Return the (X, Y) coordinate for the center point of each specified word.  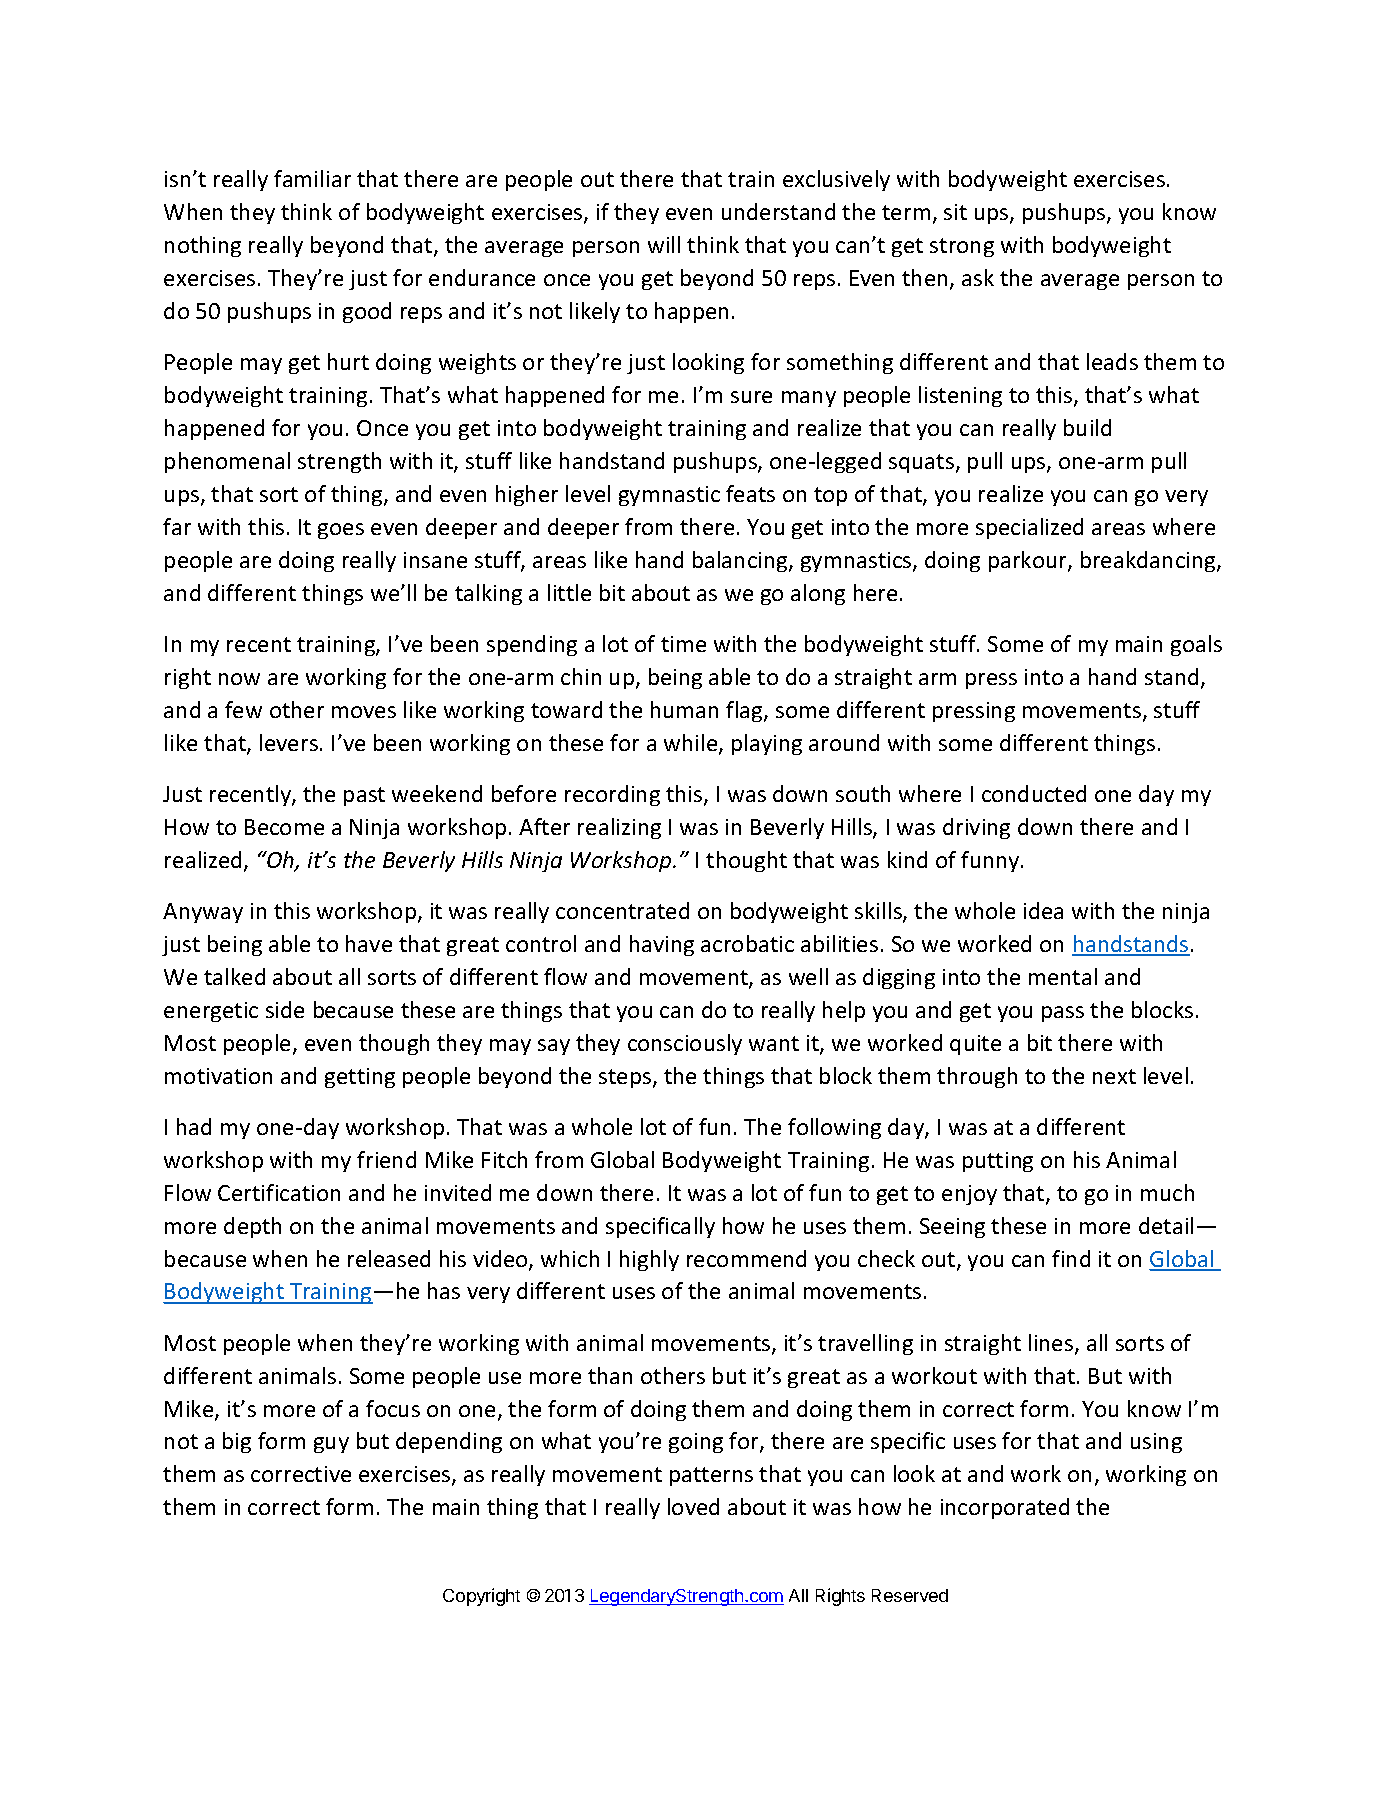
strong (962, 247)
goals (1196, 645)
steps (626, 1078)
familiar (312, 178)
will (664, 244)
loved (693, 1506)
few (243, 709)
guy (331, 1445)
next (1114, 1076)
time (683, 644)
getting (360, 1078)
